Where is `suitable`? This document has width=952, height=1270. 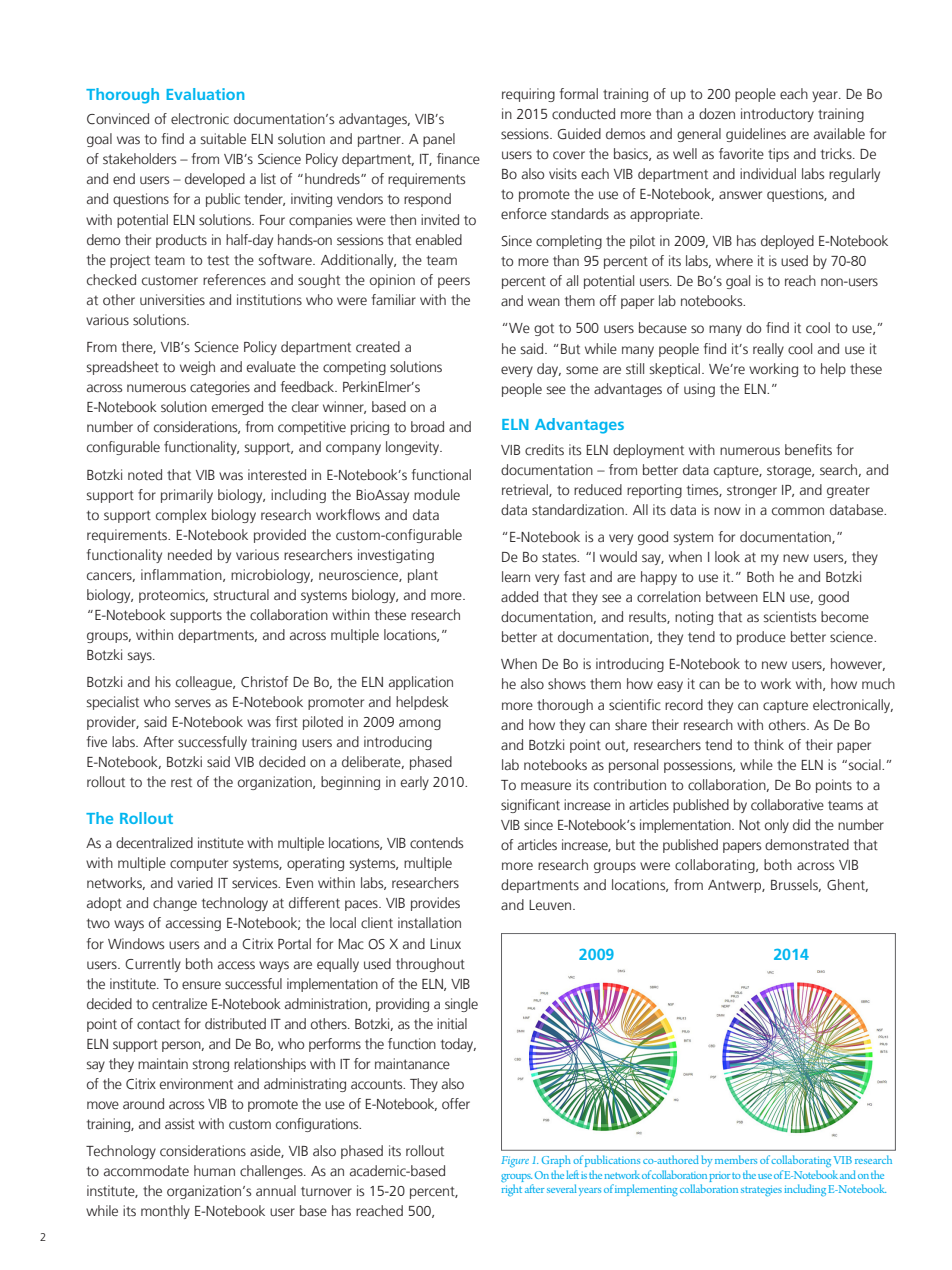
suitable is located at coordinates (223, 138).
